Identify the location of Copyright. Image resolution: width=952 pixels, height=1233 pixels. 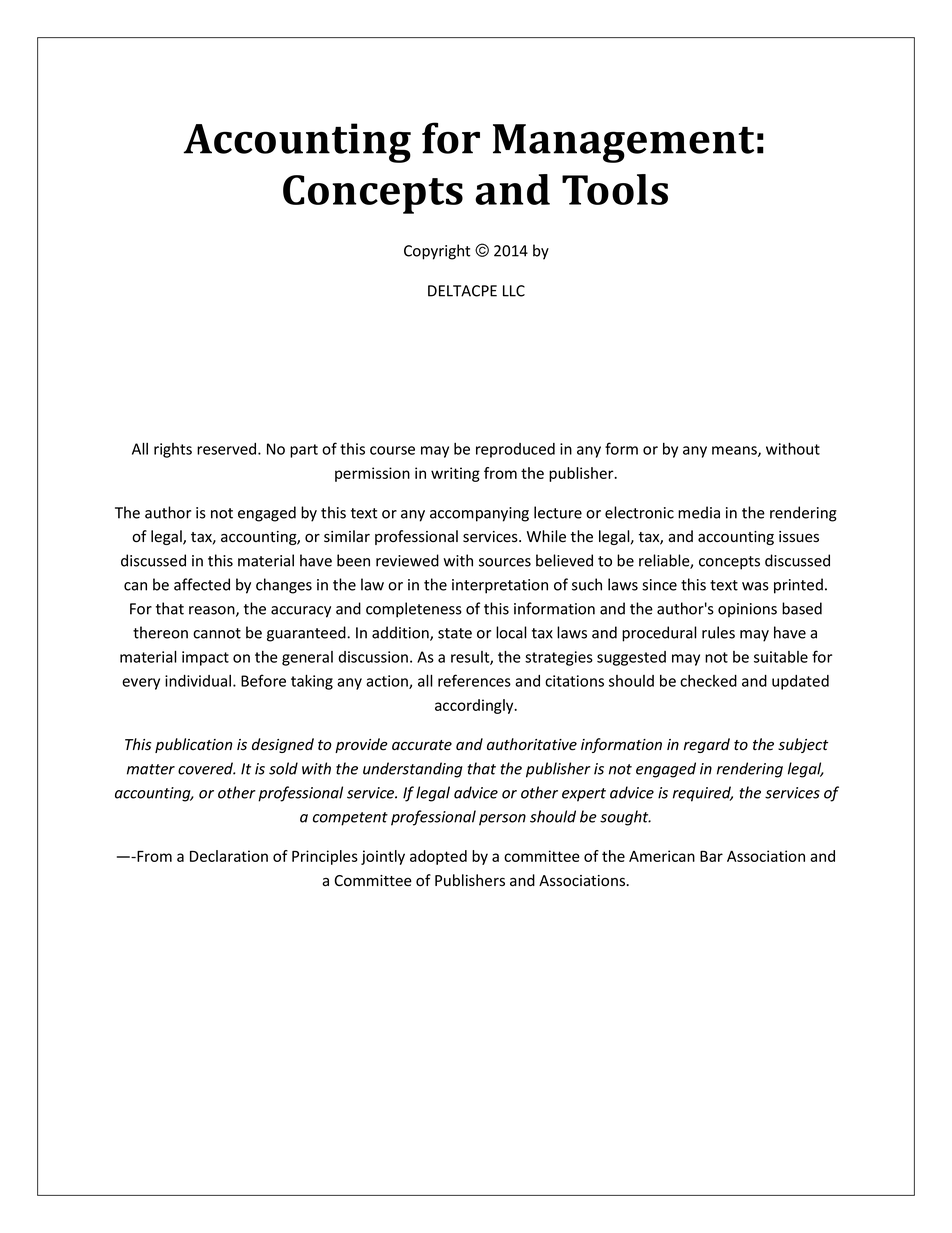
(437, 252).
